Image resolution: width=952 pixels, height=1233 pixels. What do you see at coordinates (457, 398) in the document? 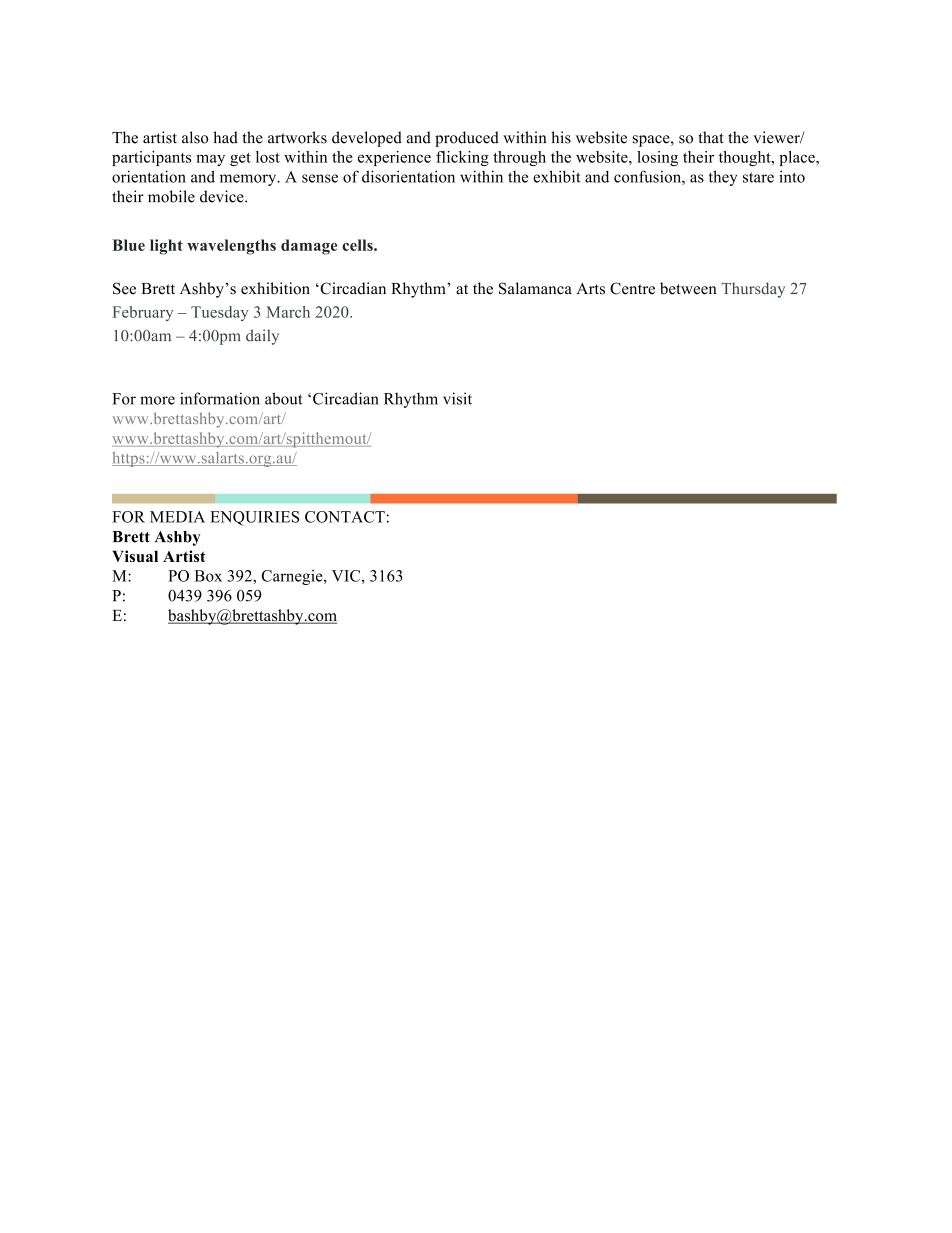
I see `visit` at bounding box center [457, 398].
